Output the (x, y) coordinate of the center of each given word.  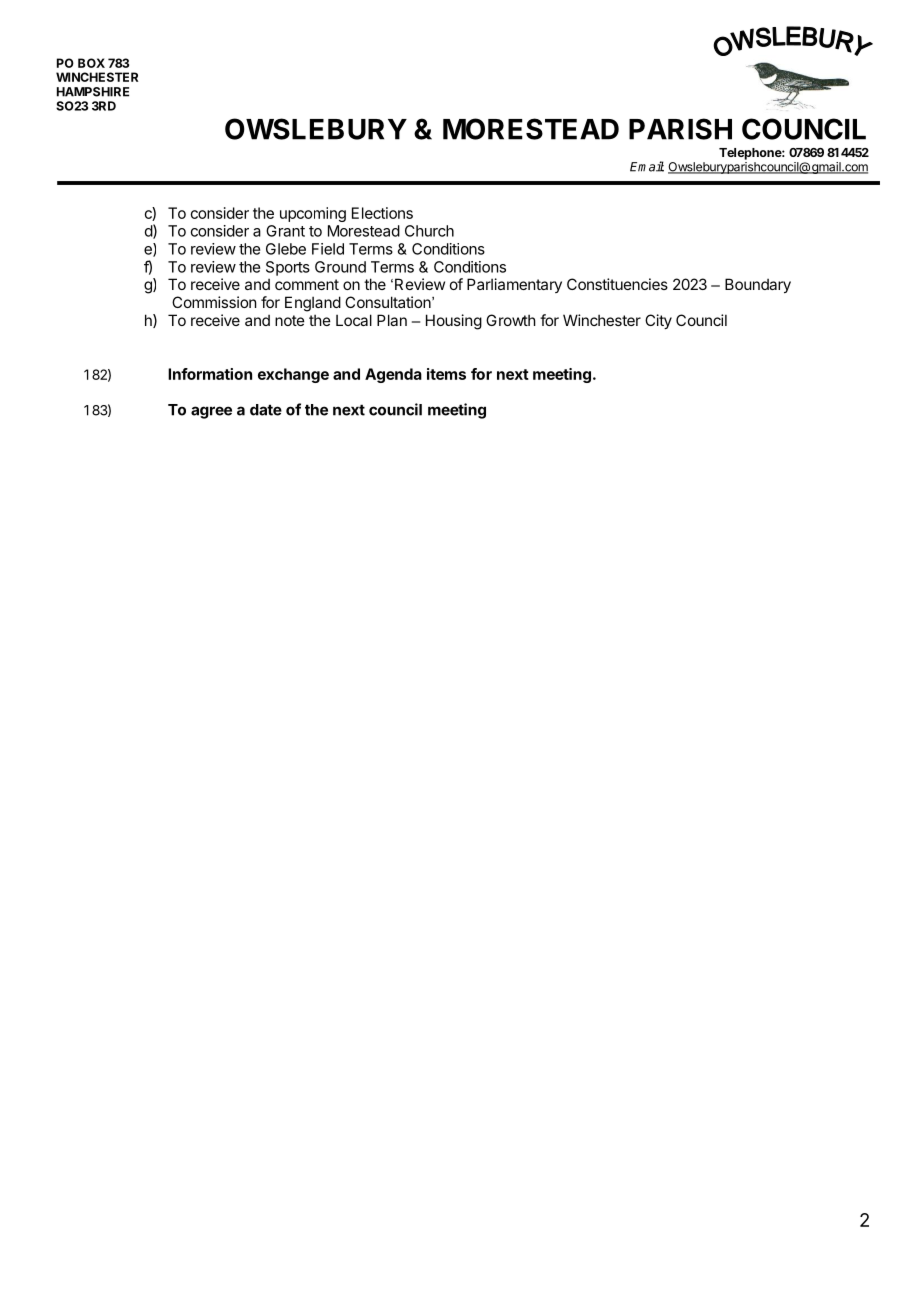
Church (429, 231)
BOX (91, 63)
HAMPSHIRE (93, 92)
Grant (285, 231)
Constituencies (617, 284)
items (446, 374)
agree (211, 412)
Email (647, 166)
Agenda (393, 375)
